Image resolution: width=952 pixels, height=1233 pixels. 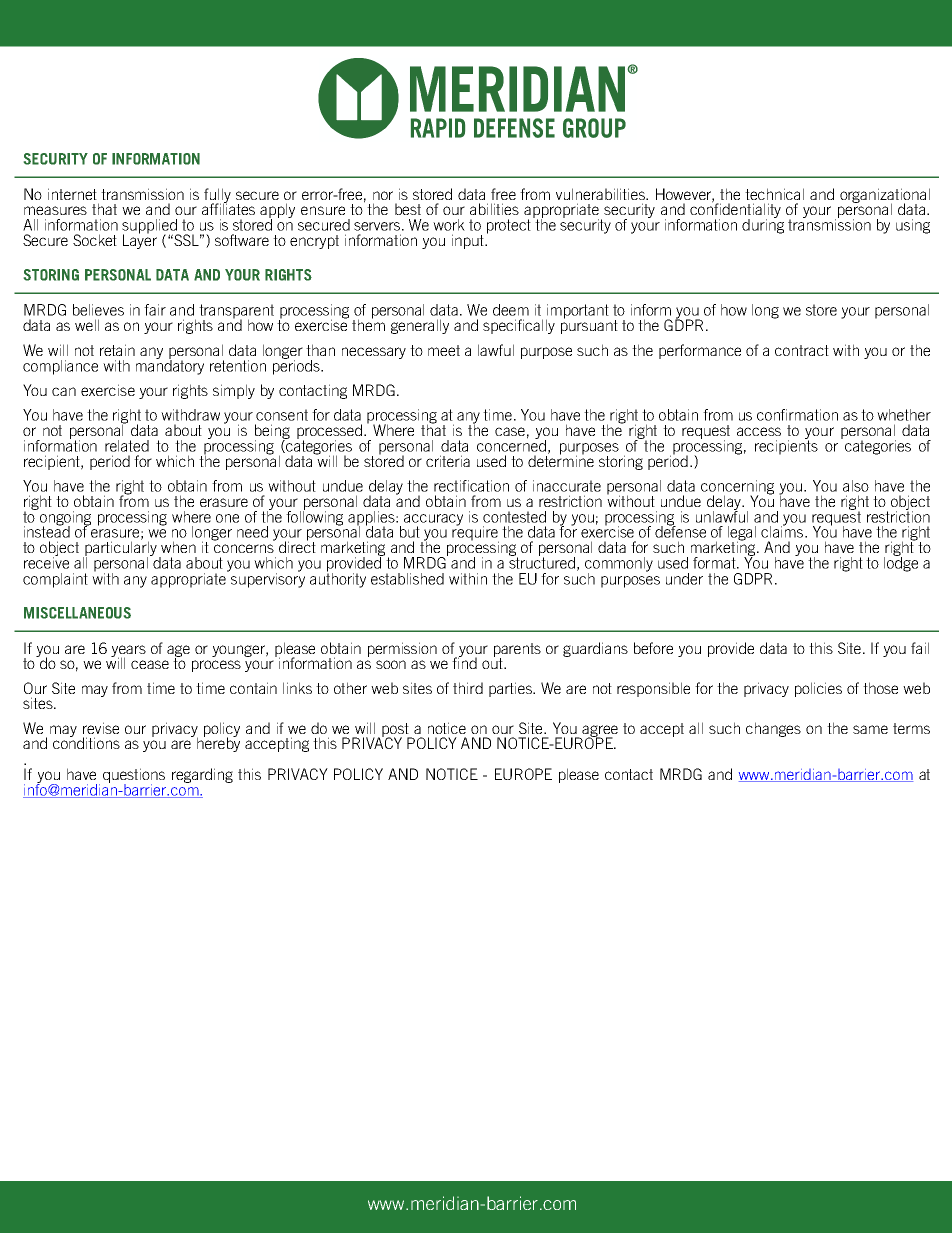 I want to click on supplied, so click(x=150, y=227).
